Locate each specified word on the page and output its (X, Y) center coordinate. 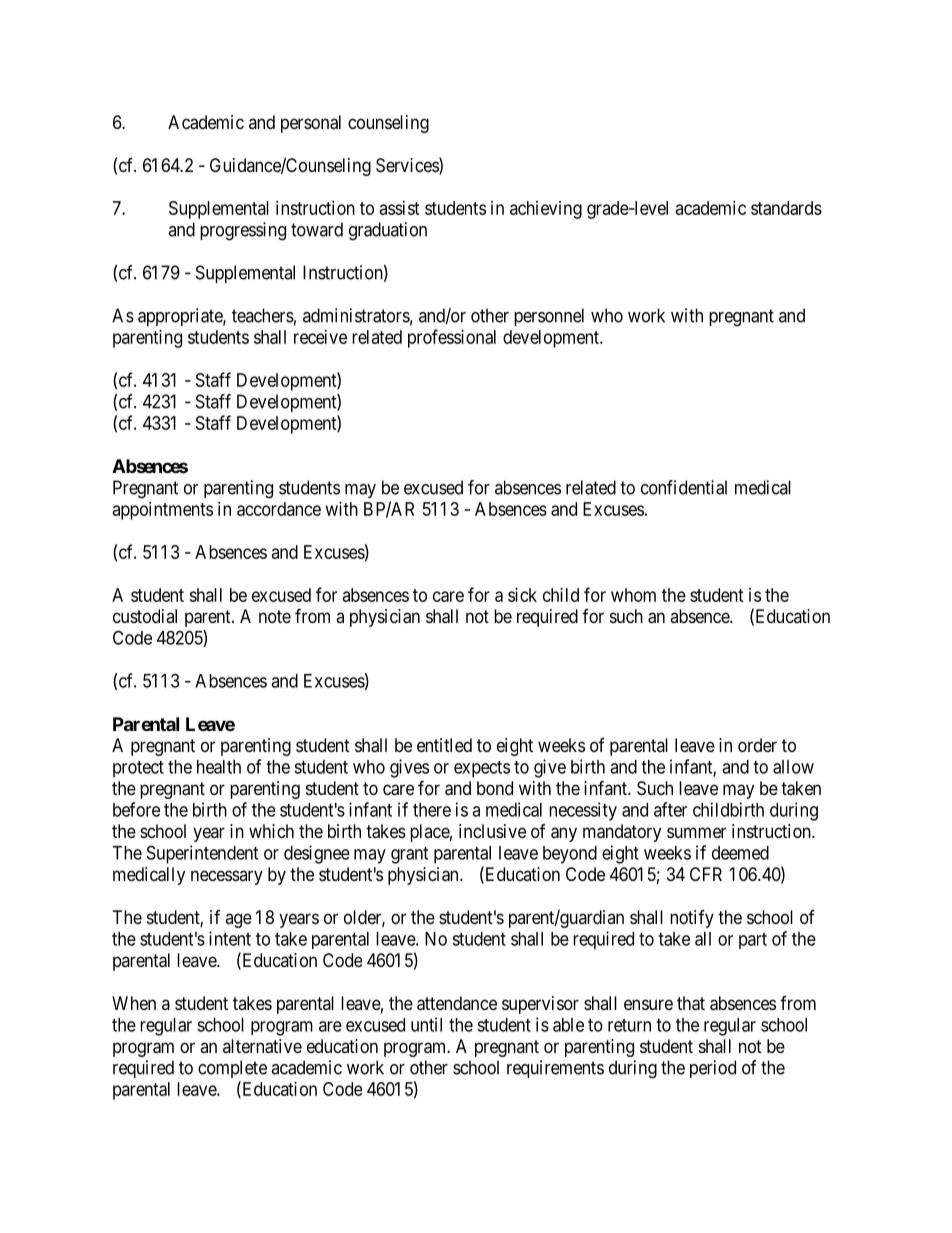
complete (232, 1069)
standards (786, 208)
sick (522, 595)
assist (400, 208)
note (275, 616)
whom (633, 595)
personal (311, 124)
